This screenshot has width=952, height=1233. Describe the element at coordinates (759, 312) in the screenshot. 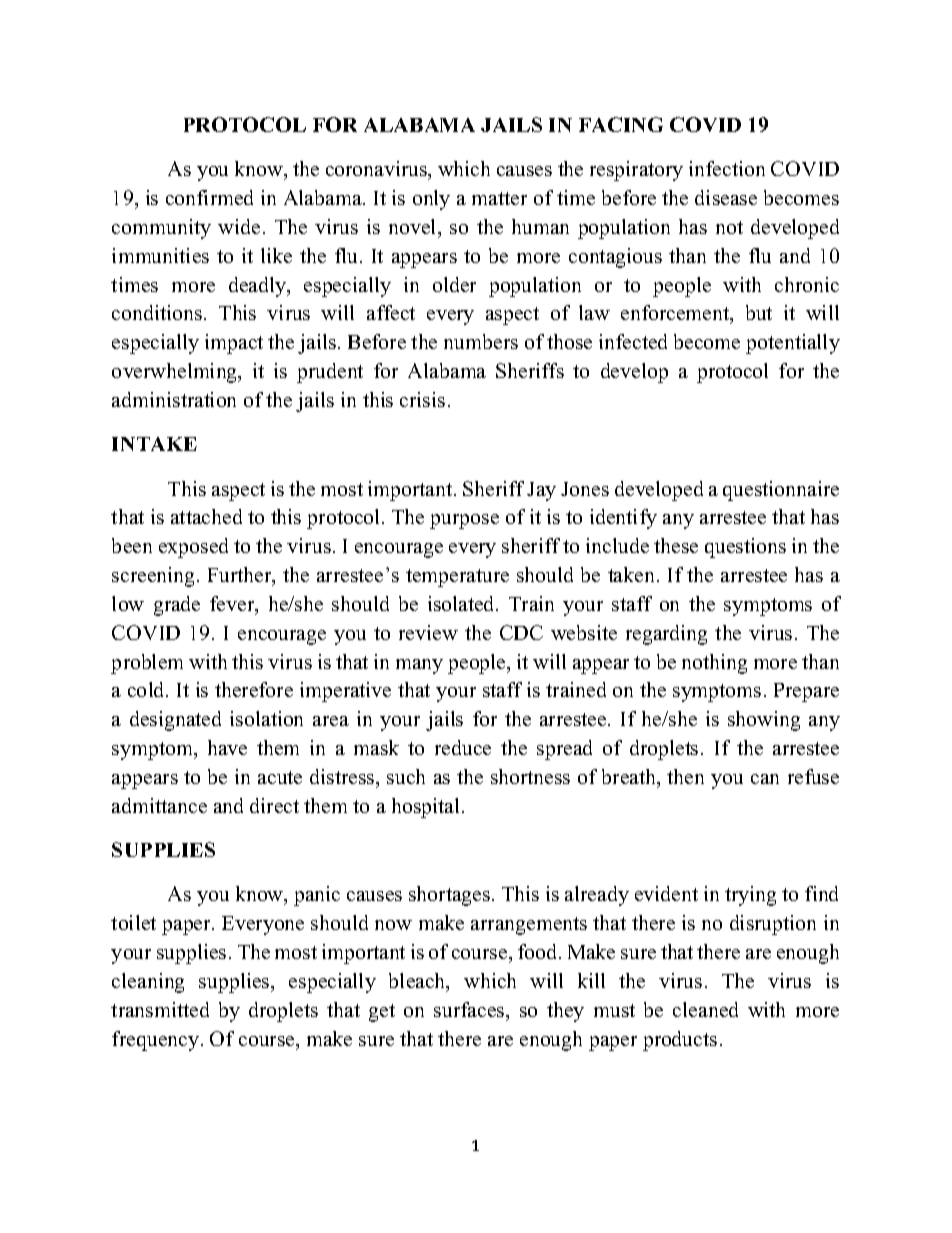

I see `but` at that location.
